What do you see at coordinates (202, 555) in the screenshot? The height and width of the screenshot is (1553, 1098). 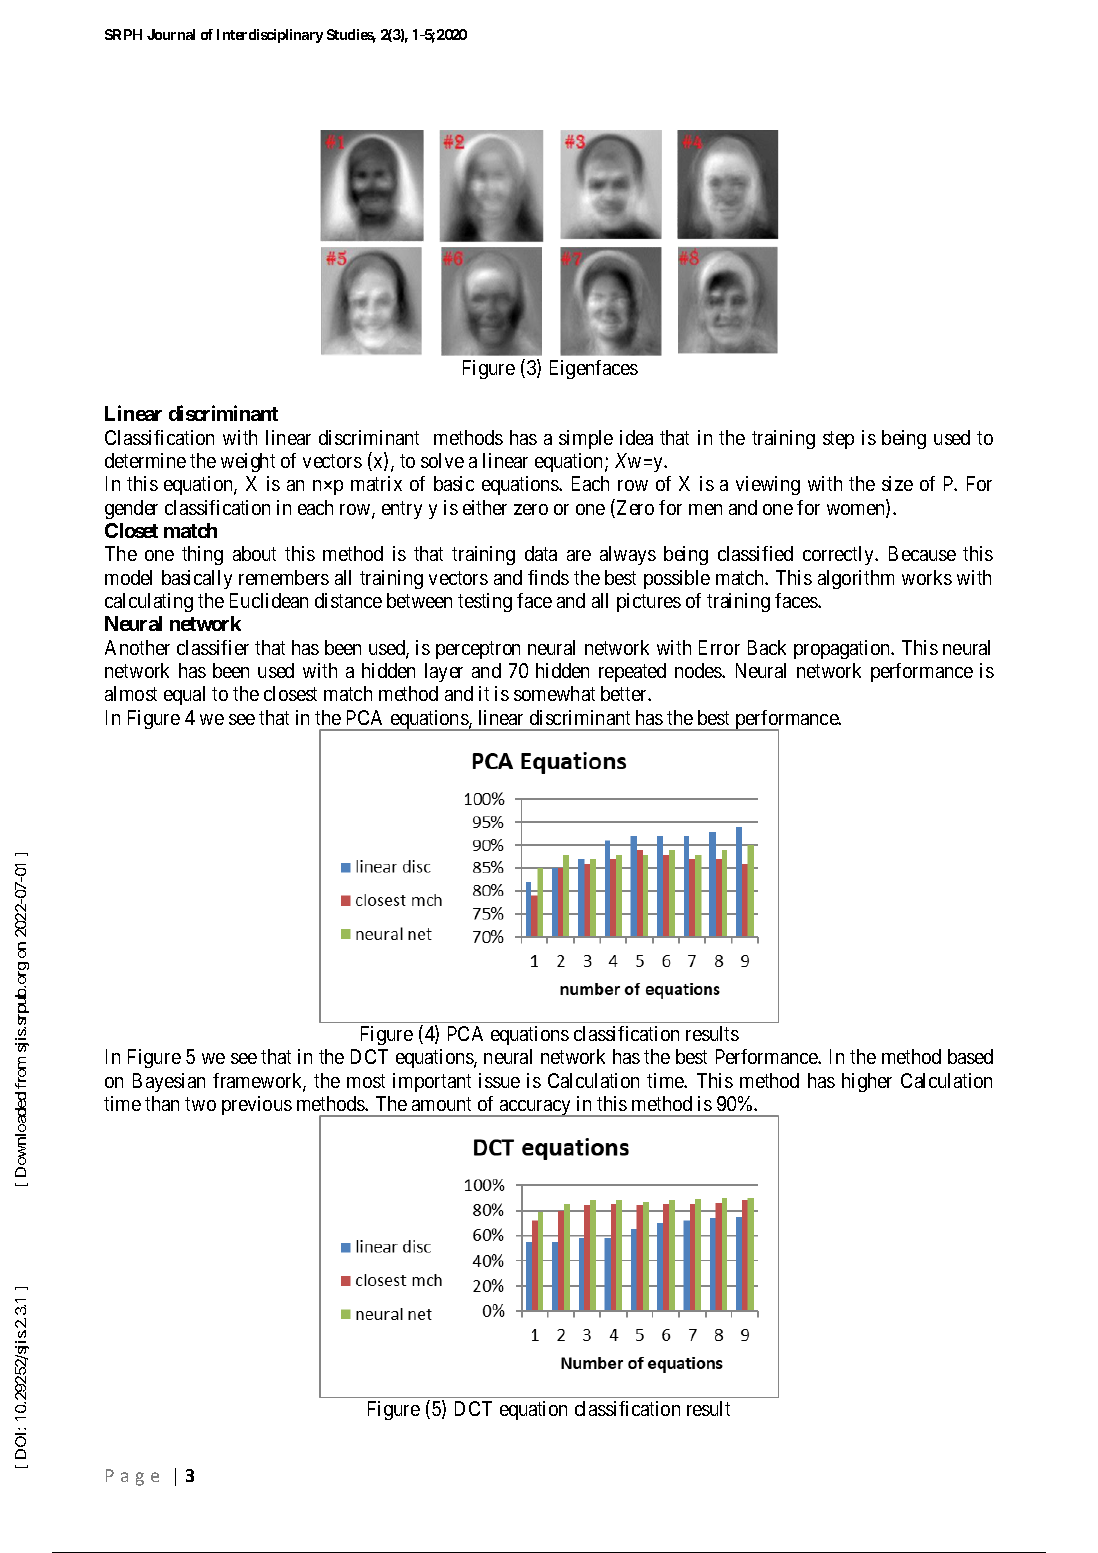 I see `thing` at bounding box center [202, 555].
